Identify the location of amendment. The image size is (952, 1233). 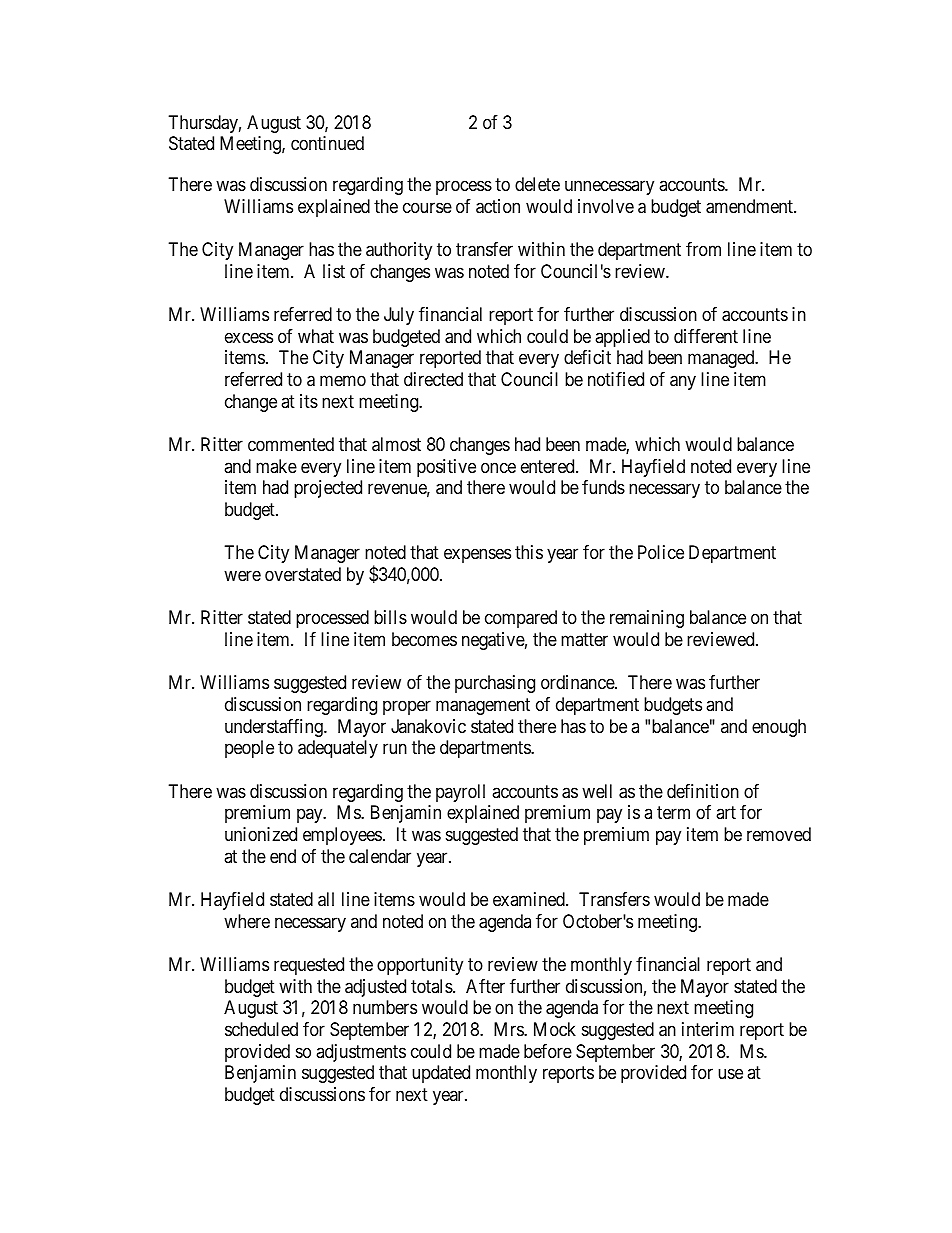
(750, 206).
